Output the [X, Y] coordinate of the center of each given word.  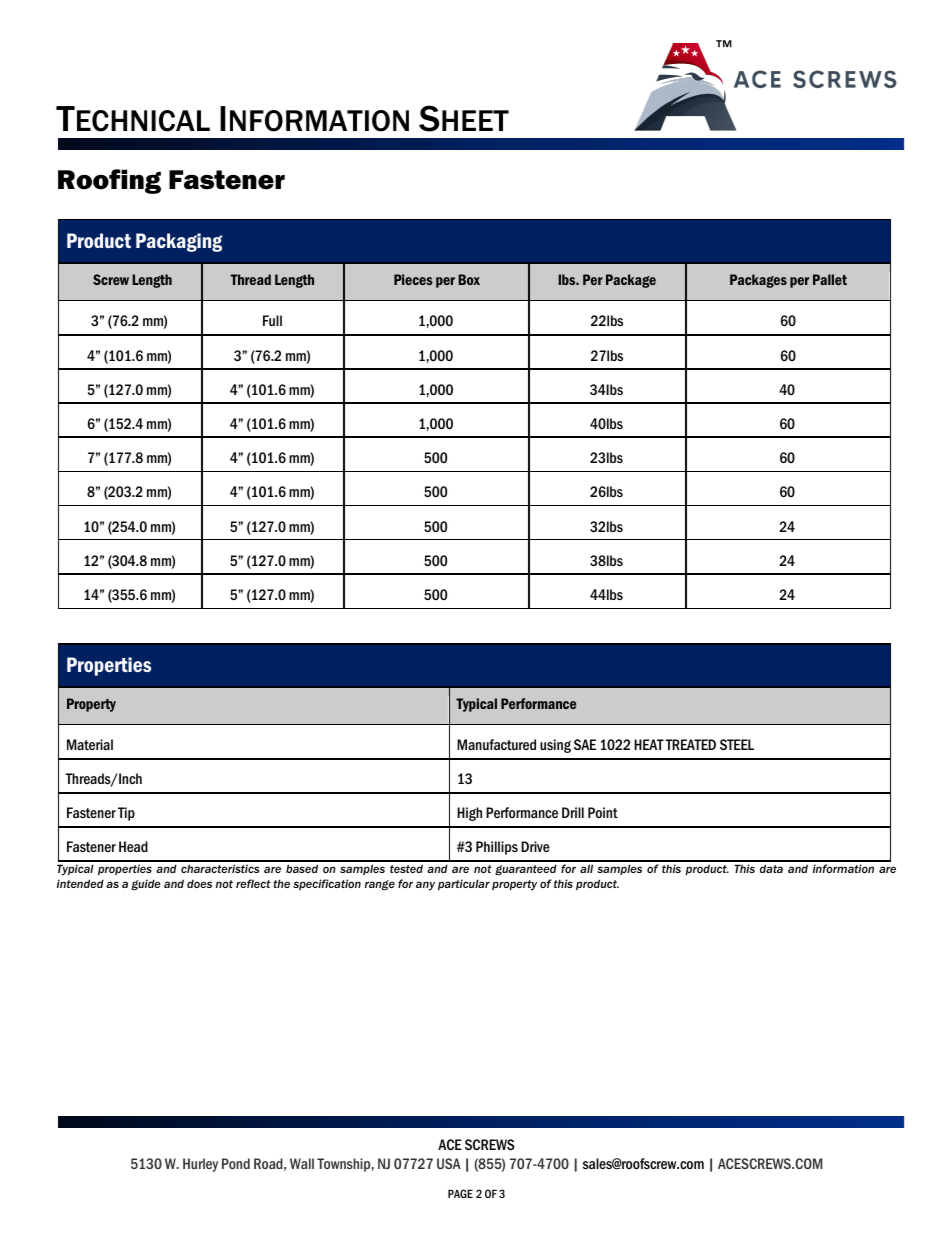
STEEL [737, 744]
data [771, 868]
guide [146, 884]
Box [469, 279]
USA [449, 1163]
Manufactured [496, 744]
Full [272, 320]
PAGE [460, 1193]
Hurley [200, 1165]
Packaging [179, 242]
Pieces [413, 279]
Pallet [830, 279]
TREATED [690, 744]
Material [90, 744]
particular [464, 884]
